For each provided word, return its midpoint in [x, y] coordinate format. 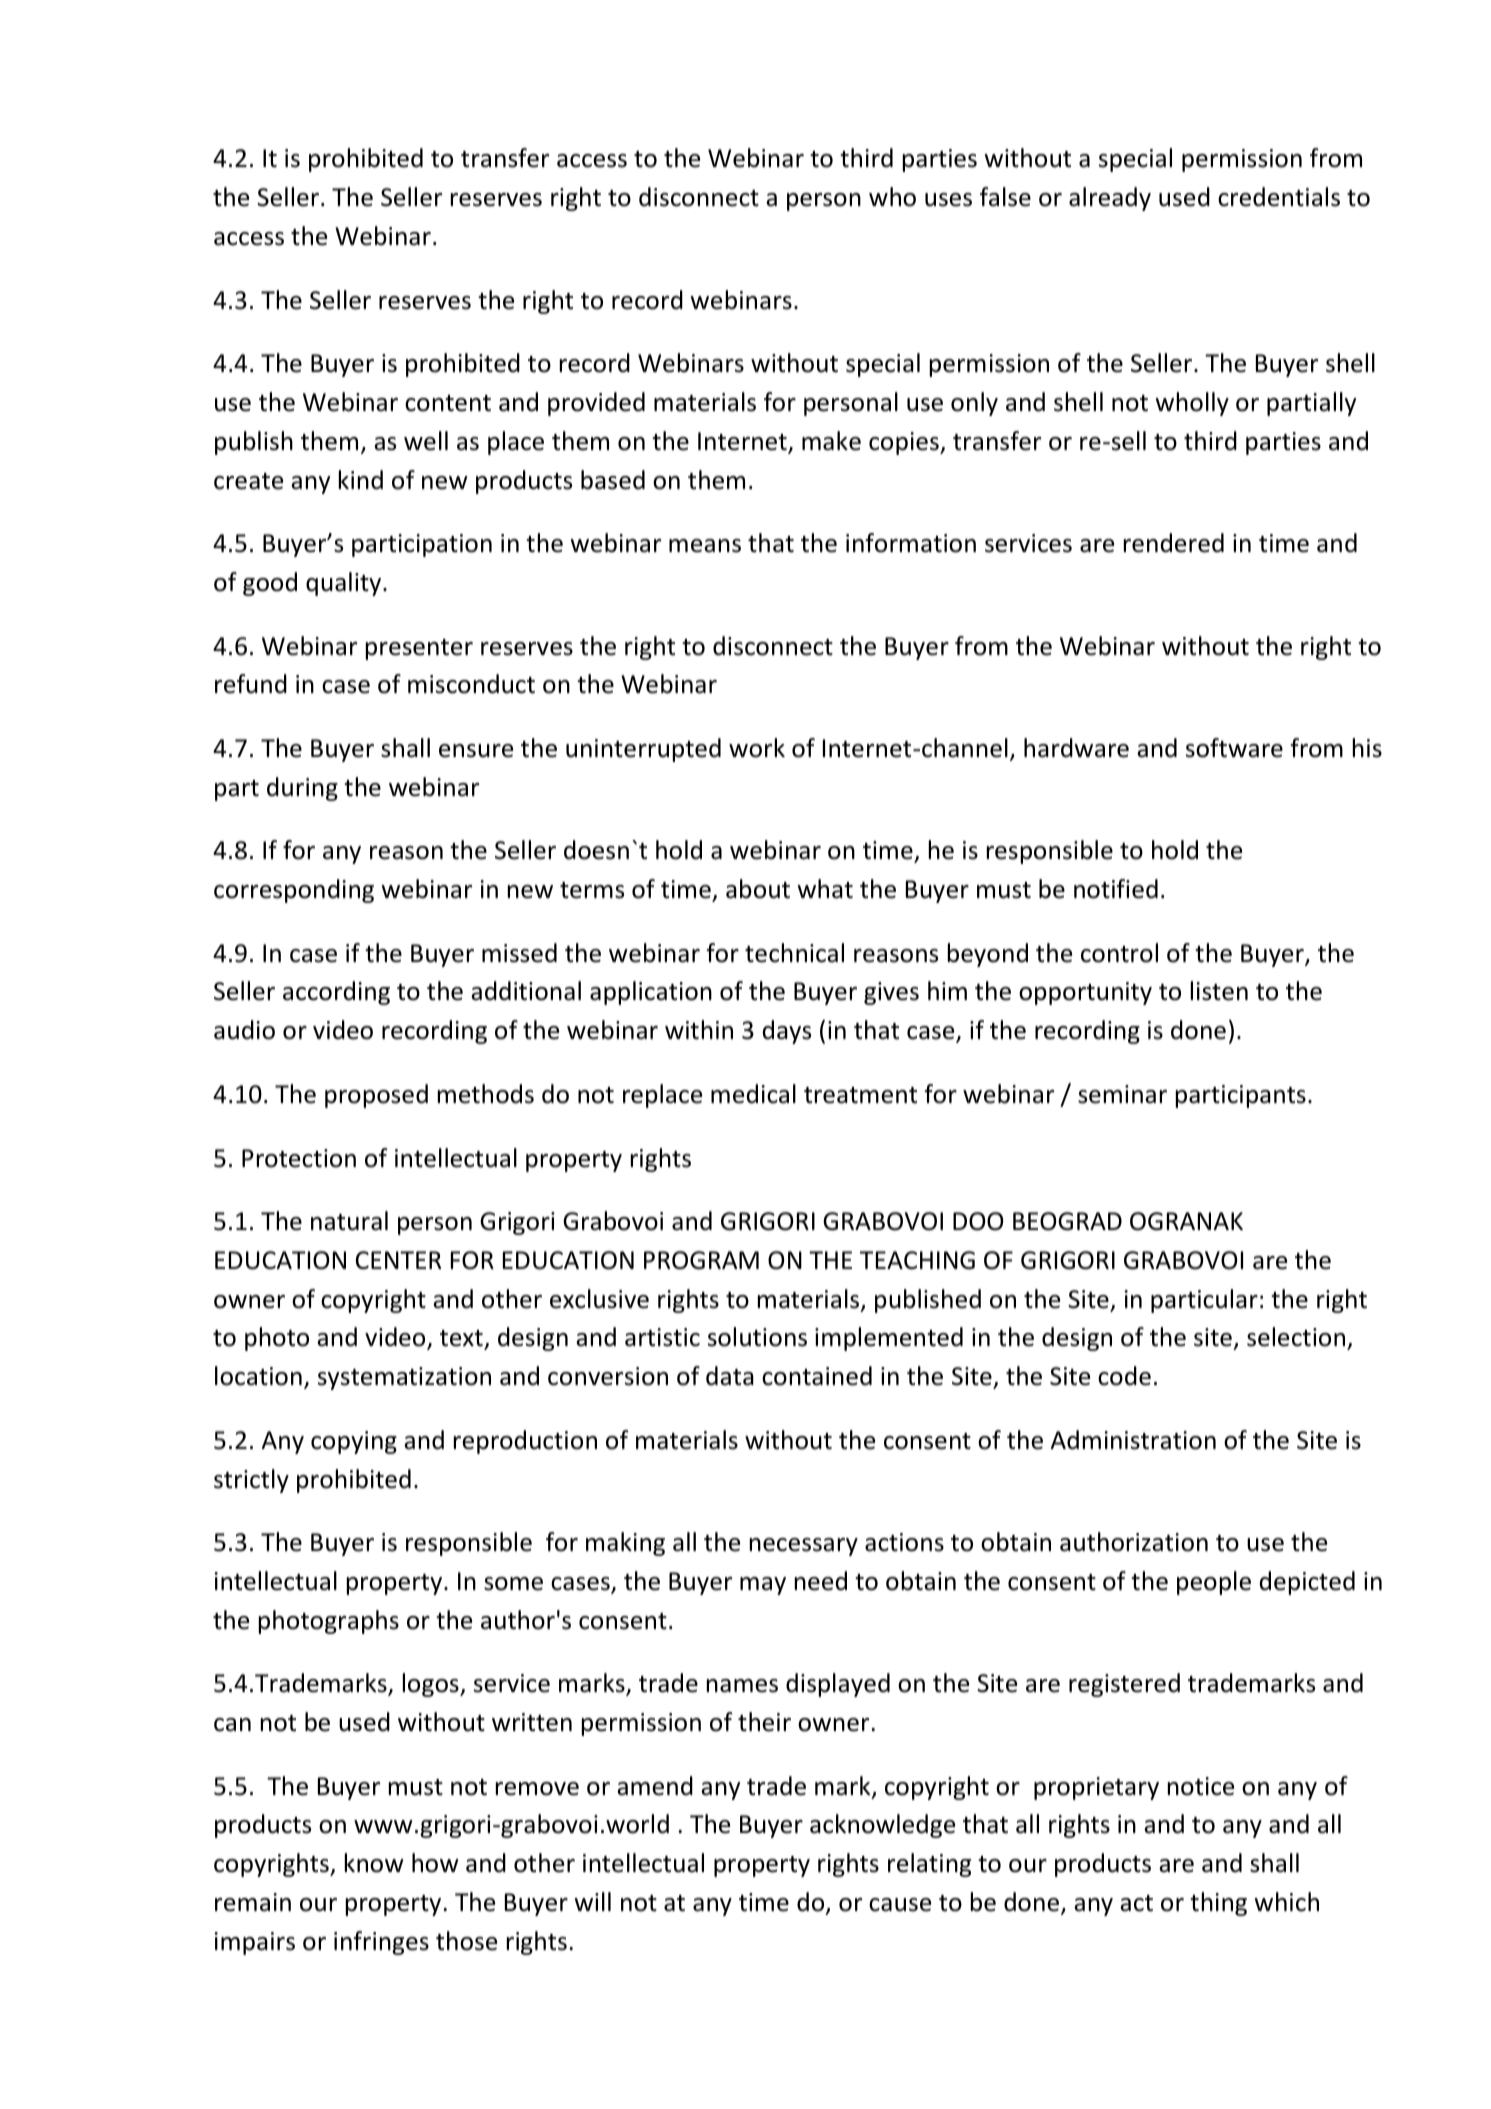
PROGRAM [701, 1260]
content [448, 403]
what [825, 889]
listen [1219, 991]
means [705, 546]
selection [1297, 1338]
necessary [804, 1547]
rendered [1174, 543]
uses [948, 200]
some [513, 1584]
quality [345, 584]
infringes [381, 1943]
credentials [1279, 197]
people [1214, 1583]
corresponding [294, 891]
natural [349, 1221]
